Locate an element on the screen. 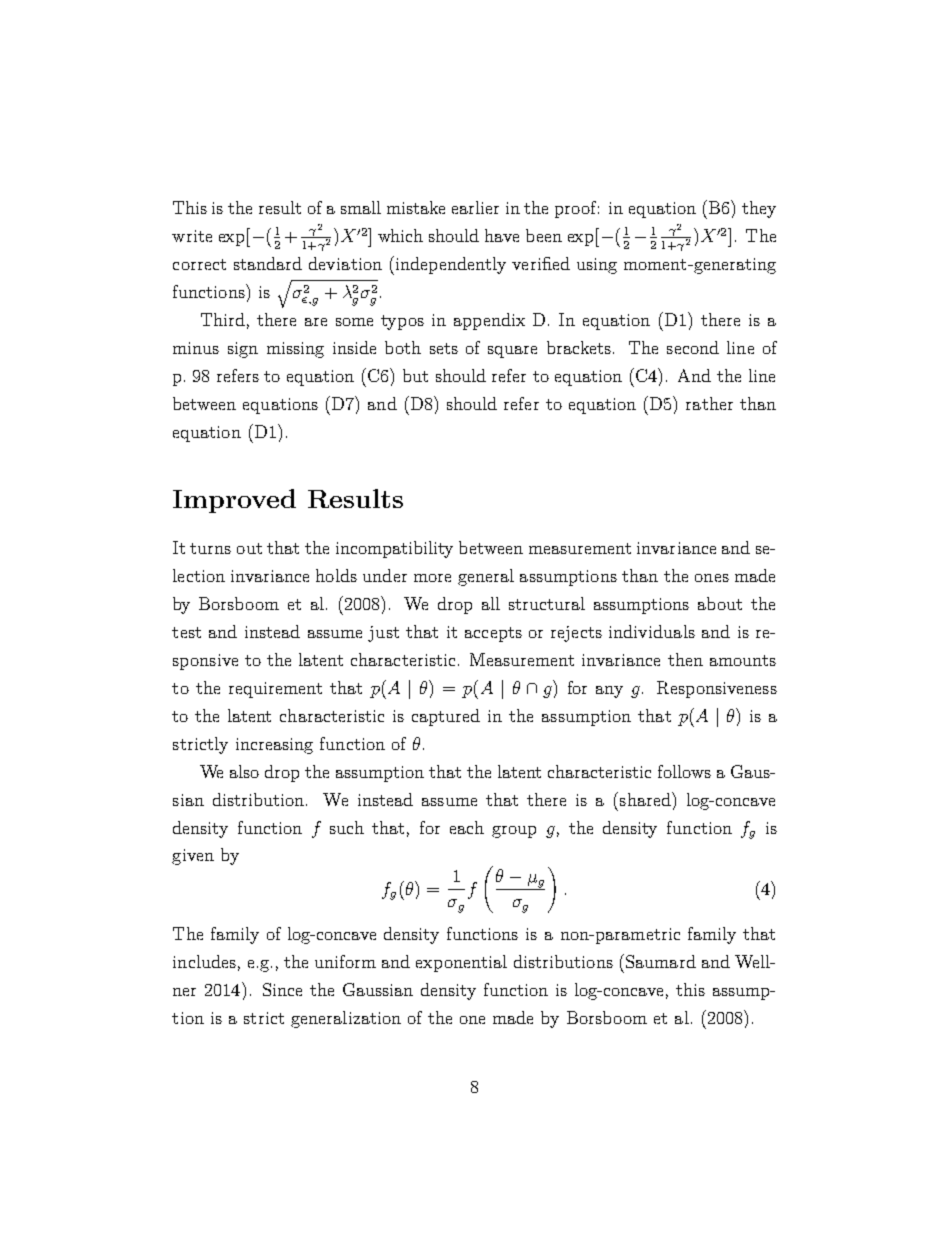 Image resolution: width=952 pixels, height=1233 pixels. follows is located at coordinates (684, 771).
